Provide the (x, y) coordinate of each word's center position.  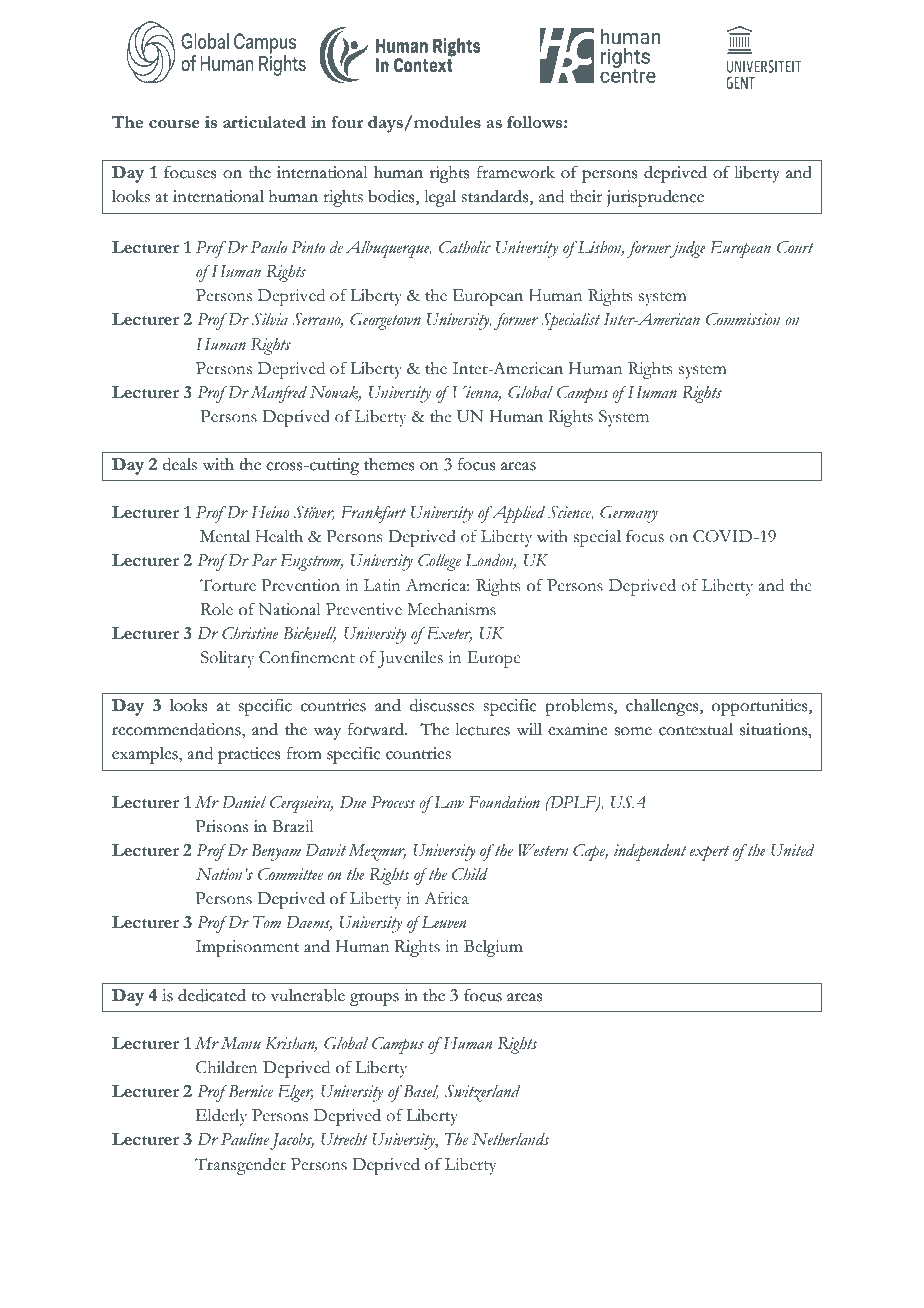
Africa (446, 898)
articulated (264, 122)
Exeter (448, 634)
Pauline (245, 1139)
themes (389, 464)
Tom (267, 922)
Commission (743, 319)
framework (516, 172)
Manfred (279, 394)
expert (709, 853)
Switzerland (482, 1093)
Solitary (227, 659)
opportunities (761, 707)
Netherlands (510, 1139)
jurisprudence (655, 198)
